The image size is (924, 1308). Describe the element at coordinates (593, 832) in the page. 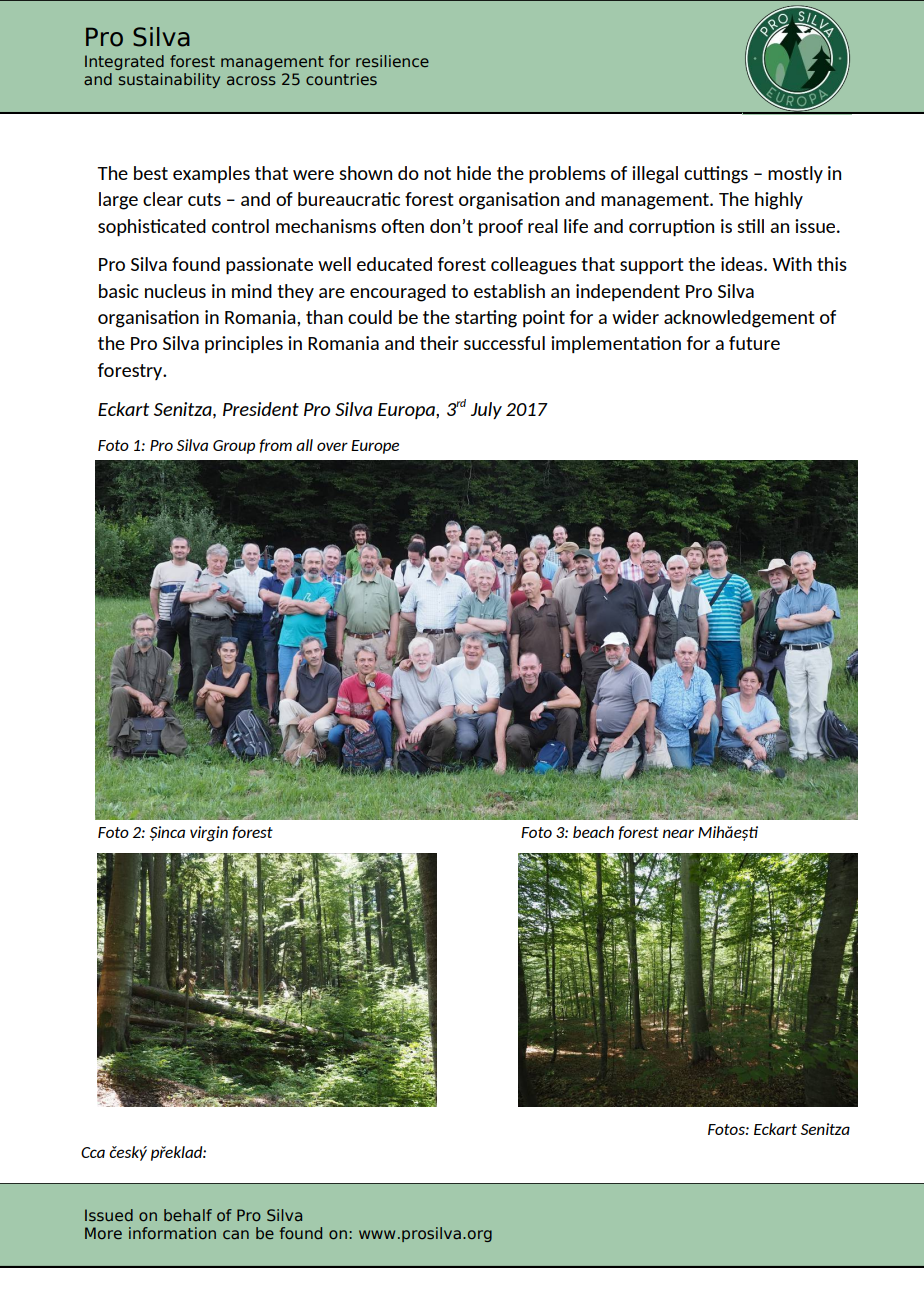

I see `beach` at that location.
